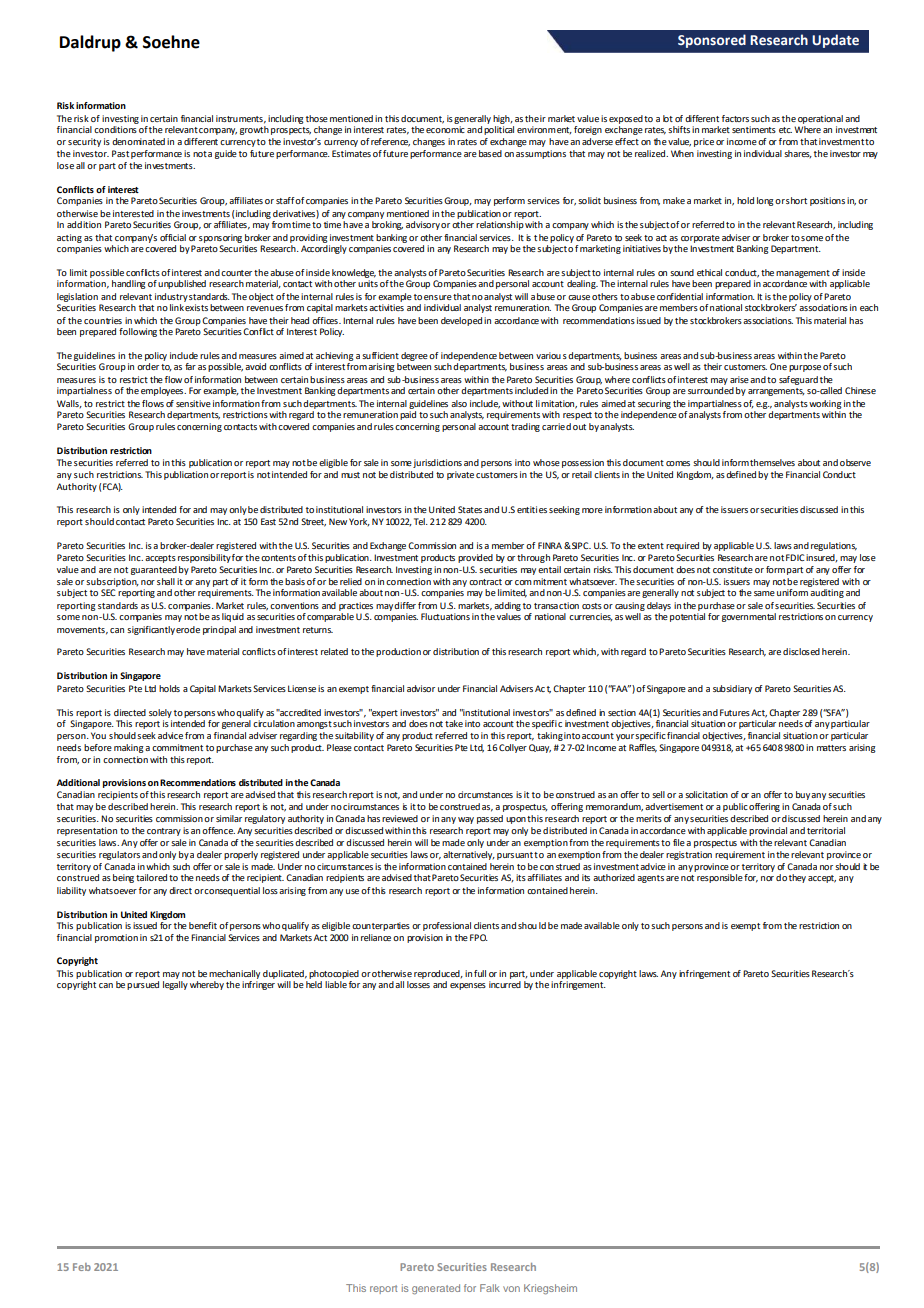 This screenshot has height=1308, width=924. What do you see at coordinates (151, 630) in the screenshot?
I see `significantly` at bounding box center [151, 630].
